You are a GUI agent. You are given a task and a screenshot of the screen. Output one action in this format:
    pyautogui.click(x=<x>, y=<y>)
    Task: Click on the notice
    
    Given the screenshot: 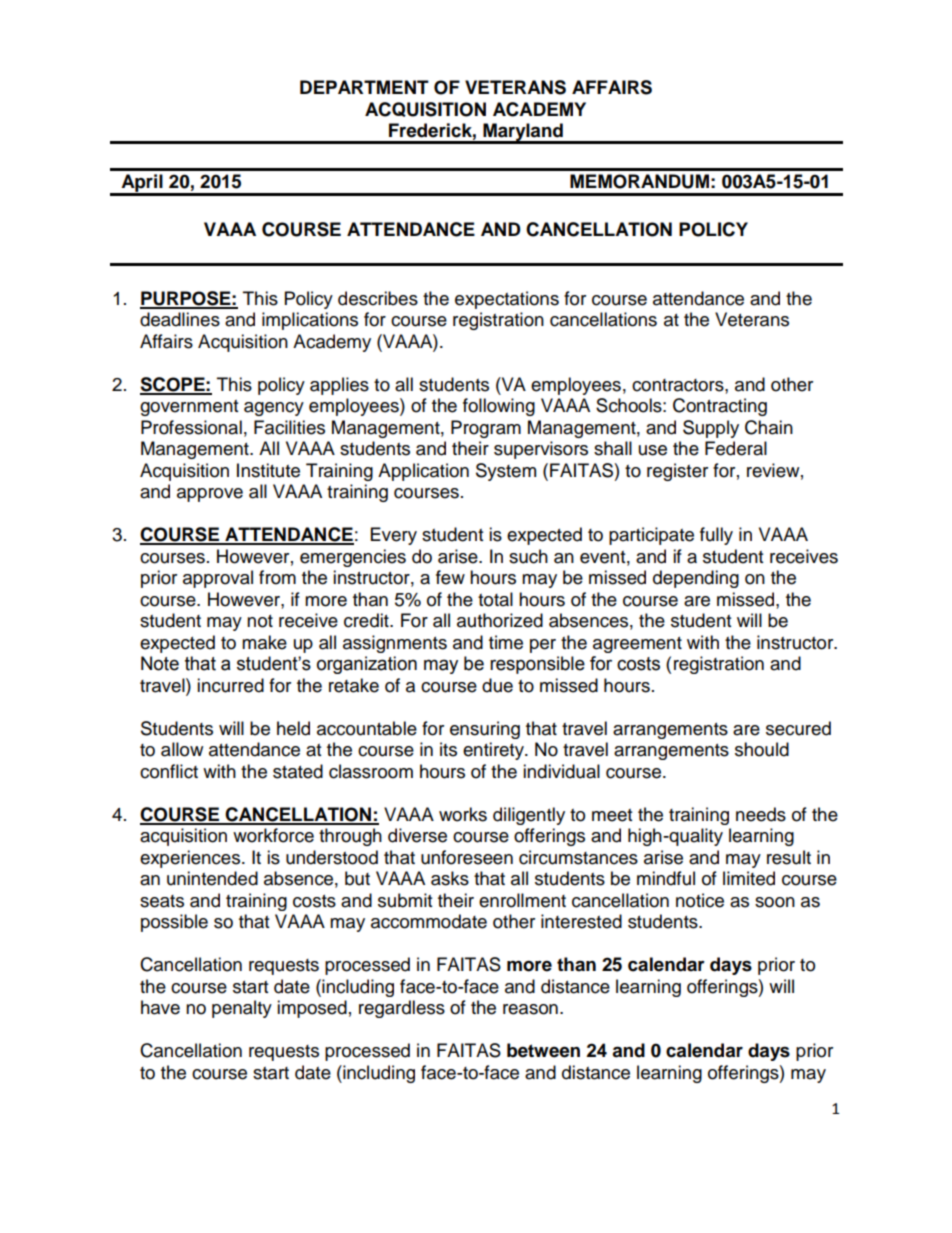 What is the action you would take?
    pyautogui.click(x=700, y=900)
